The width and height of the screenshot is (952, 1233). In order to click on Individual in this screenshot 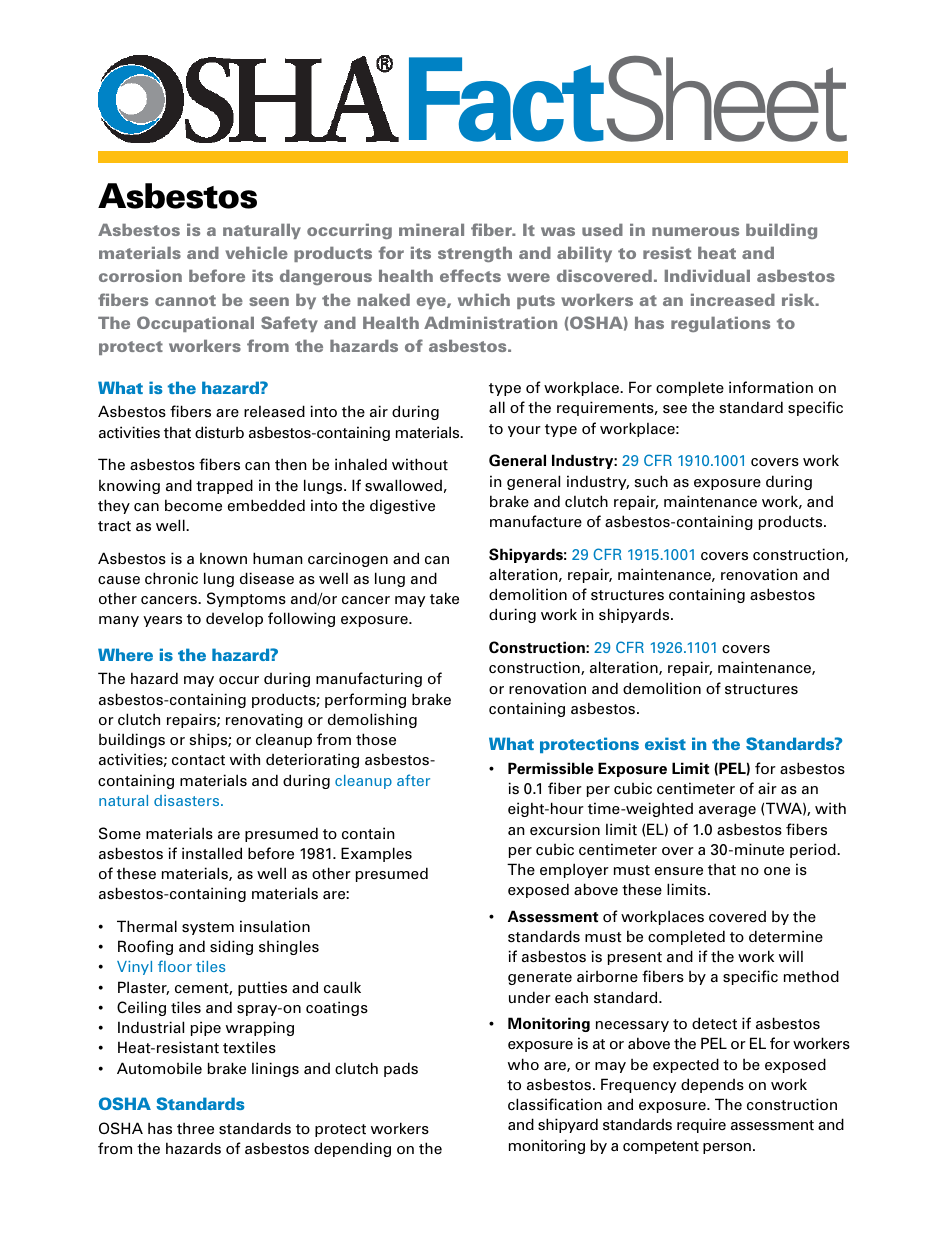, I will do `click(707, 276)`.
